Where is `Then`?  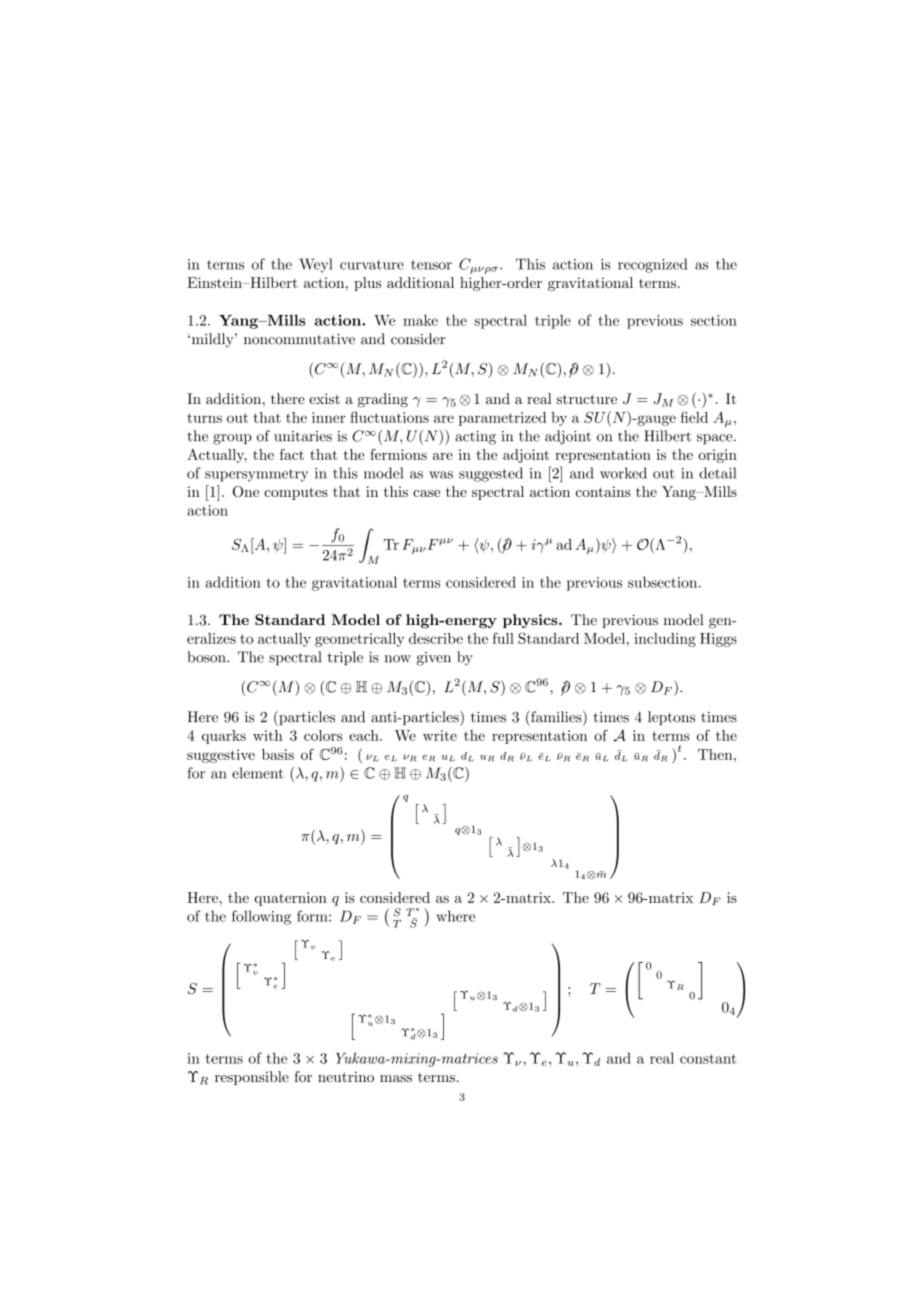 Then is located at coordinates (716, 754).
